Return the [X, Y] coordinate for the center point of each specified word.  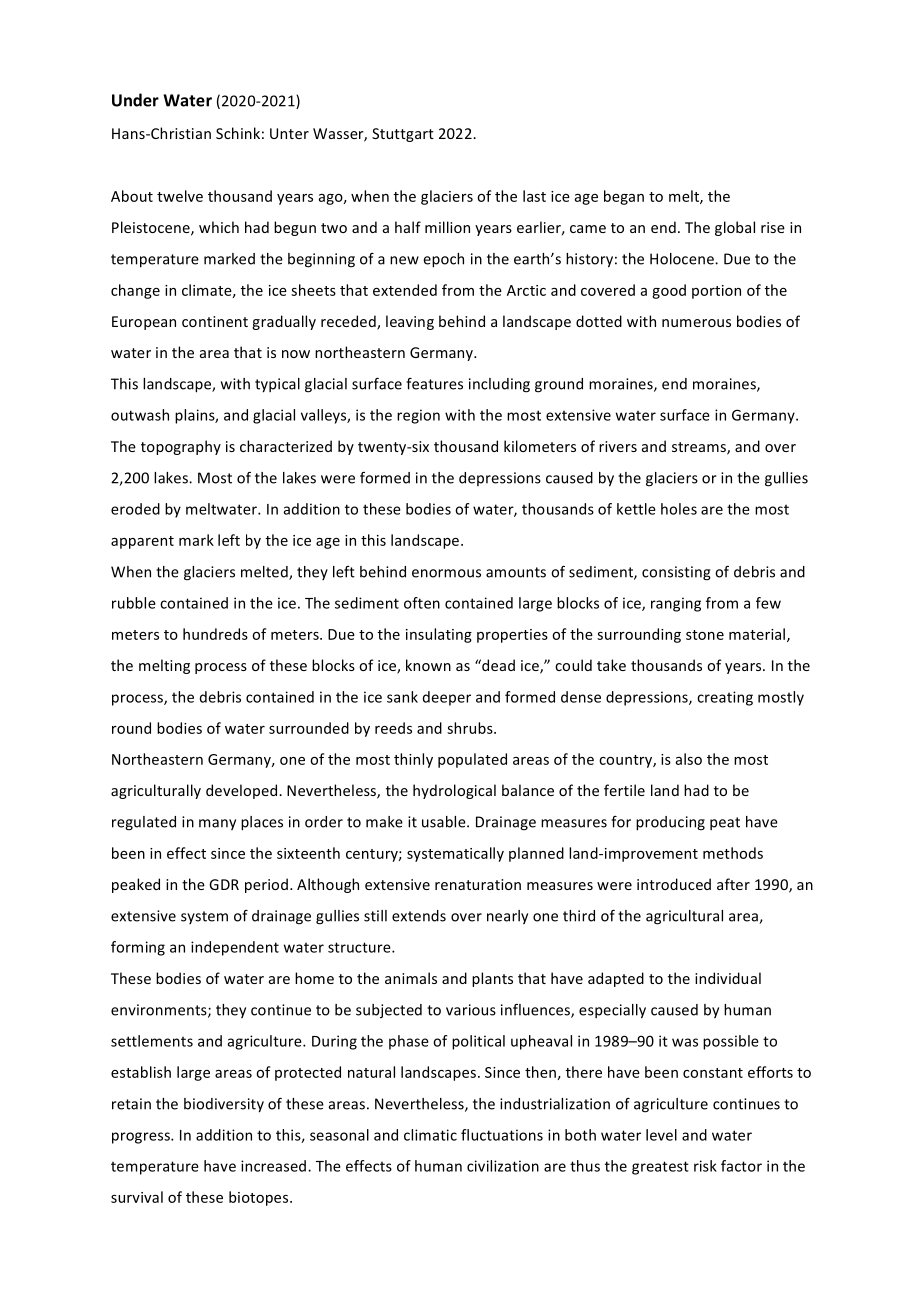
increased [273, 1166]
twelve [180, 196]
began [624, 197]
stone [705, 635]
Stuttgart [403, 135]
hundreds [215, 634]
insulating [439, 635]
